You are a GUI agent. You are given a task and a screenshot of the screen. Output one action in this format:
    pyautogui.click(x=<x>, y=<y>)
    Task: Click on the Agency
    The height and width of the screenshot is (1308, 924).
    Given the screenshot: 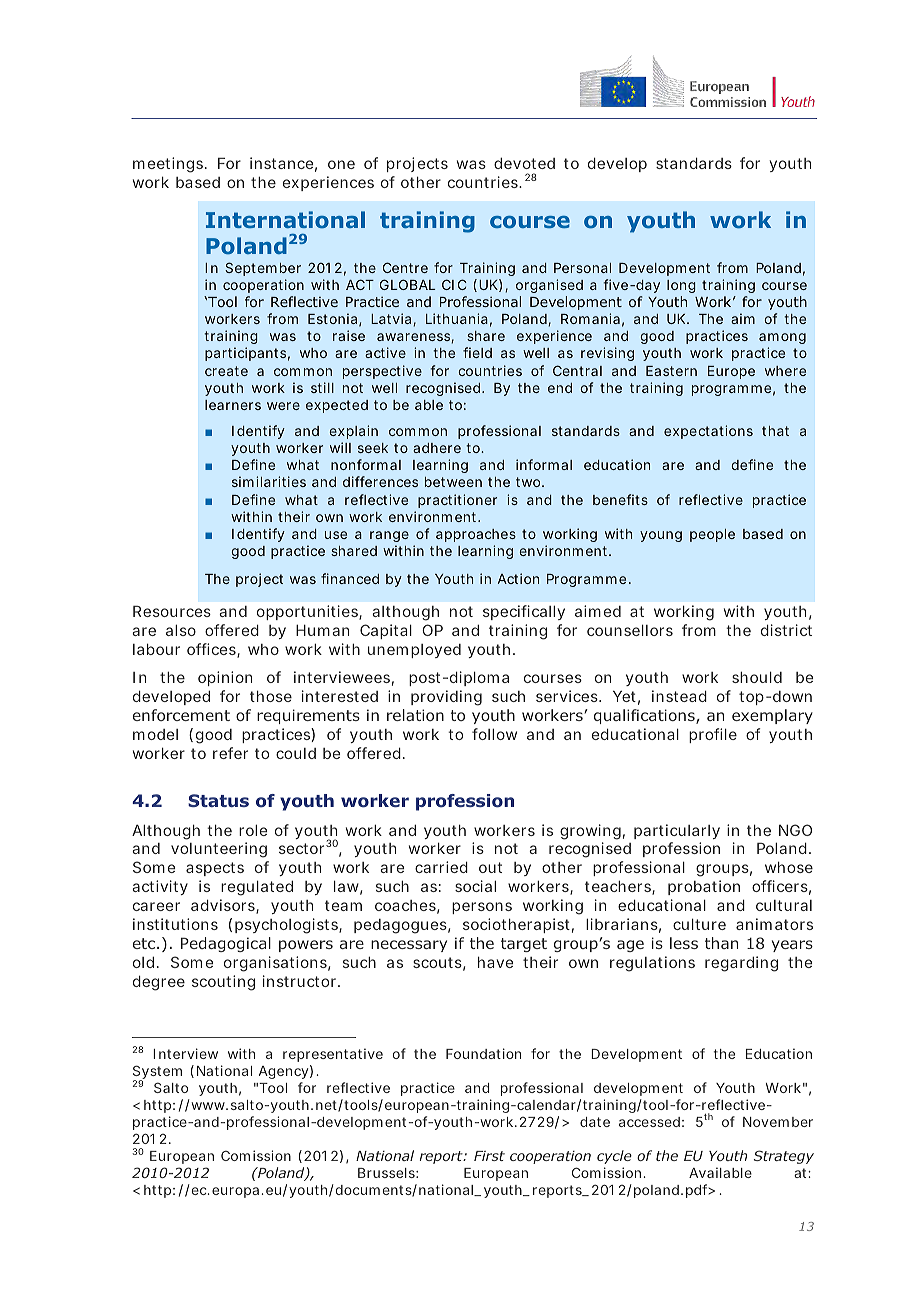 What is the action you would take?
    pyautogui.click(x=283, y=1072)
